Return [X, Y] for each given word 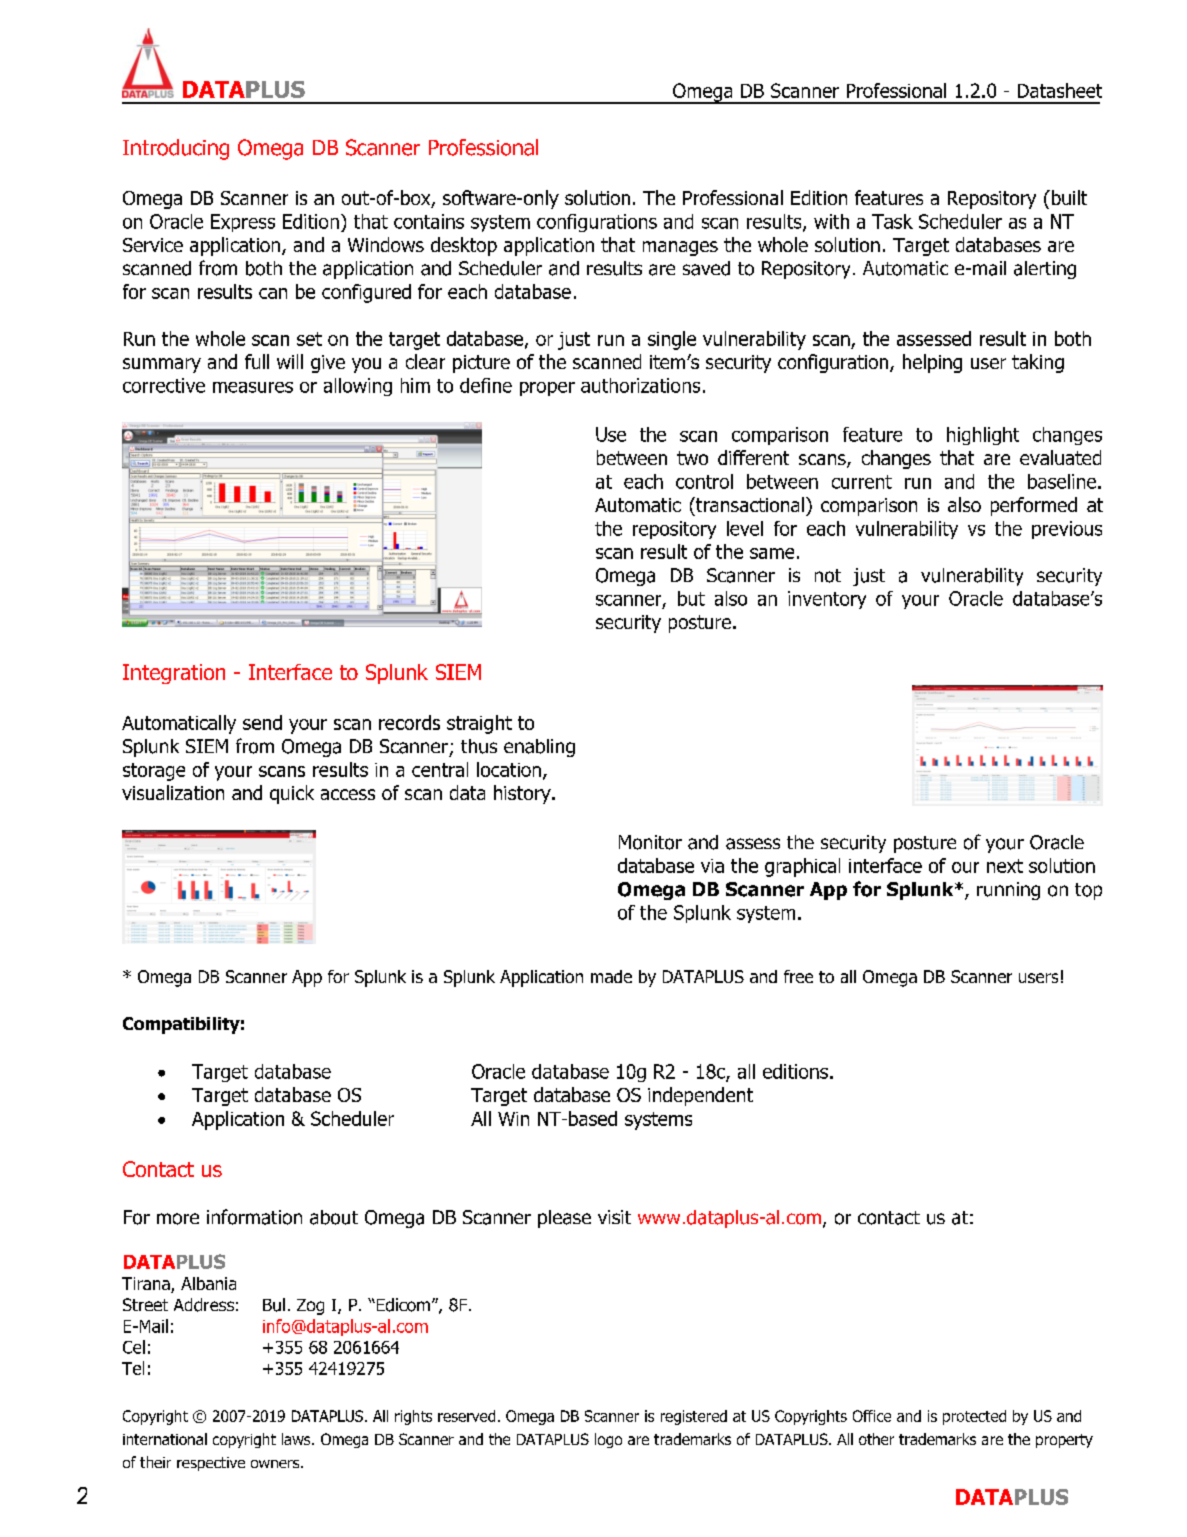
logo [608, 1440]
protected [974, 1417]
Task [892, 221]
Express [243, 223]
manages [680, 248]
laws [297, 1439]
